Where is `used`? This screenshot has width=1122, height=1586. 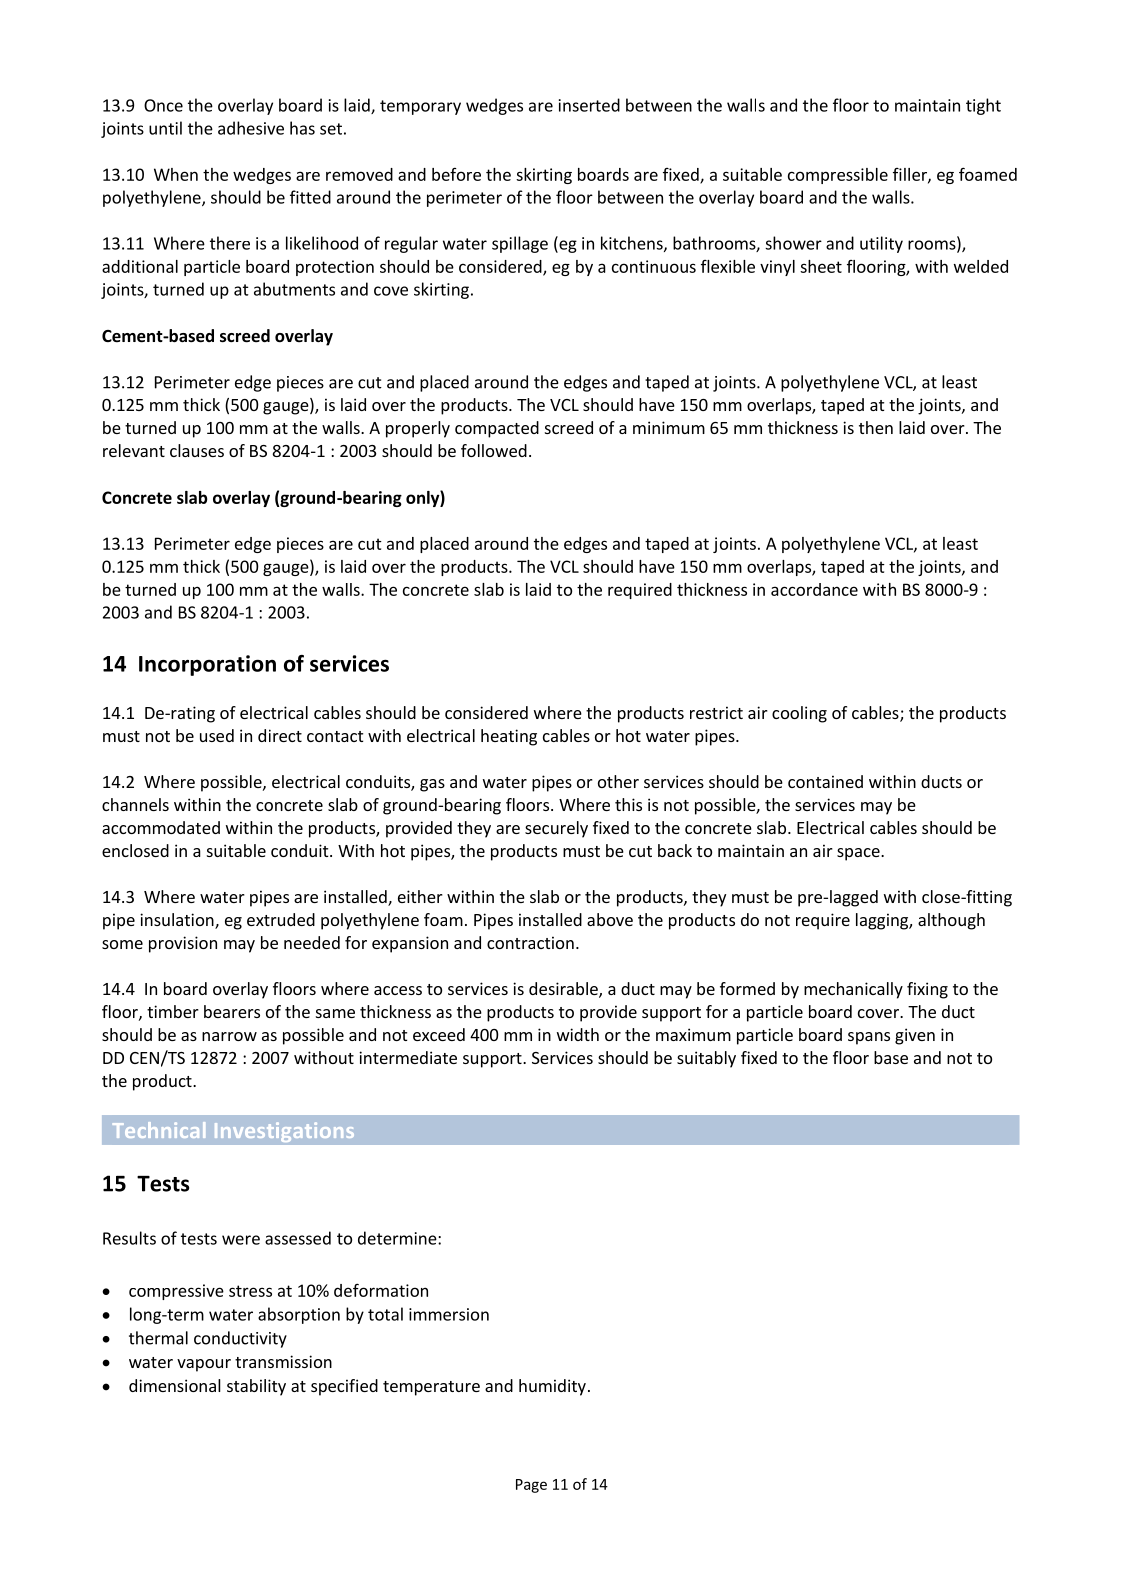
used is located at coordinates (217, 735).
